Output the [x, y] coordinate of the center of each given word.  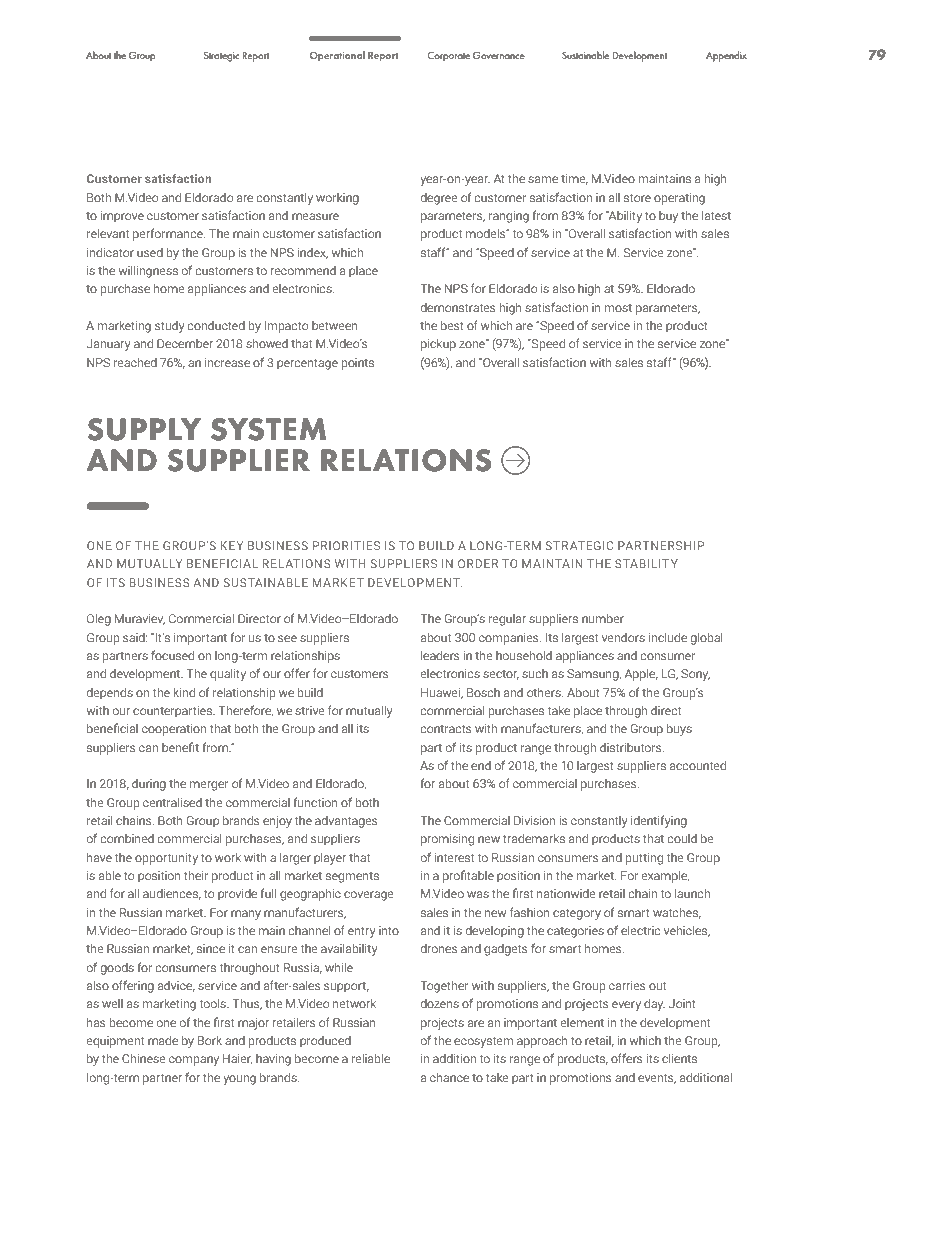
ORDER [478, 563]
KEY [231, 545]
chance [449, 1077]
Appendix [726, 56]
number [603, 618]
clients [679, 1058]
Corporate [448, 56]
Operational [337, 56]
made [163, 1040]
